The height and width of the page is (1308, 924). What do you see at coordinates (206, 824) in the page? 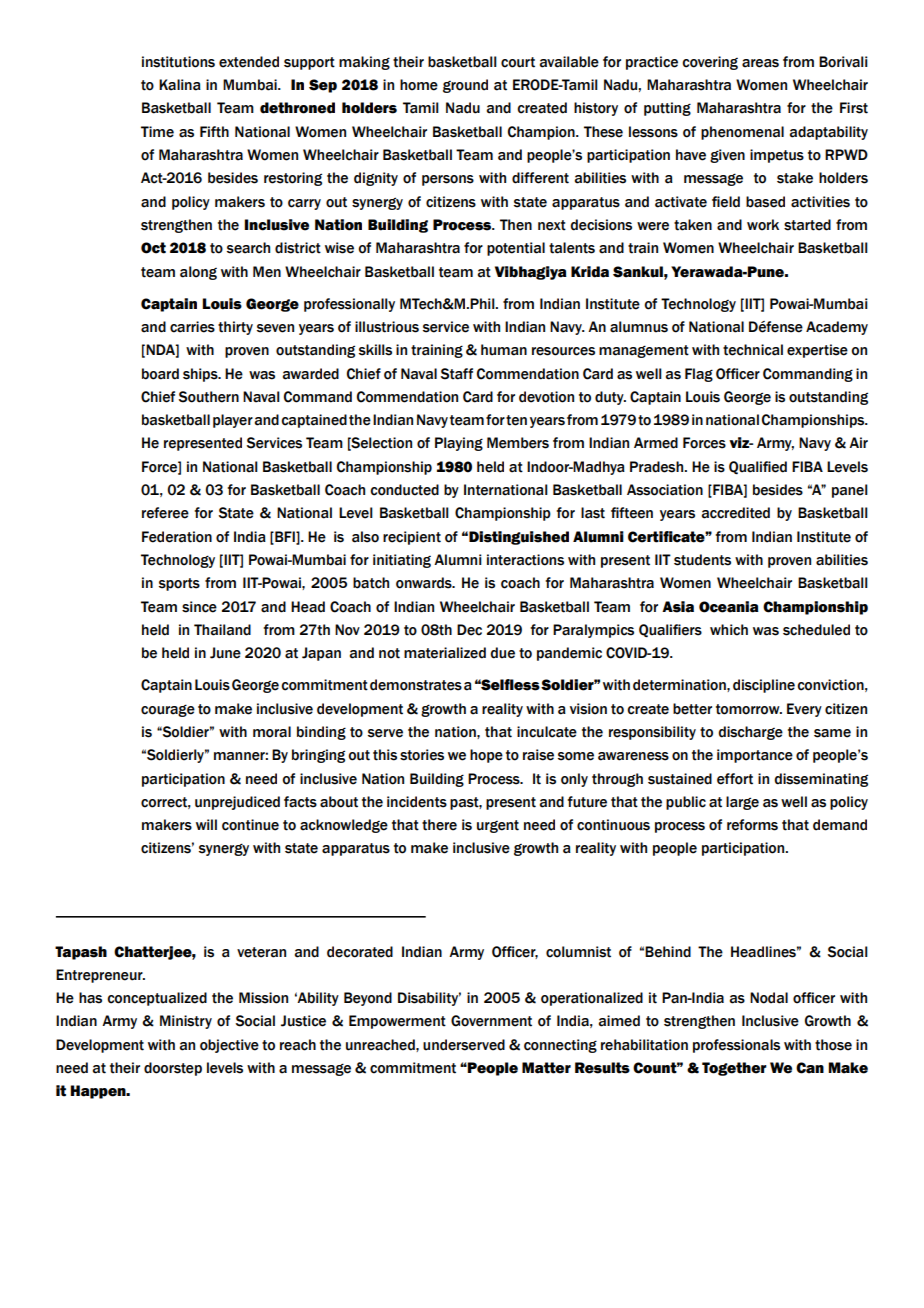
I see `will` at bounding box center [206, 824].
